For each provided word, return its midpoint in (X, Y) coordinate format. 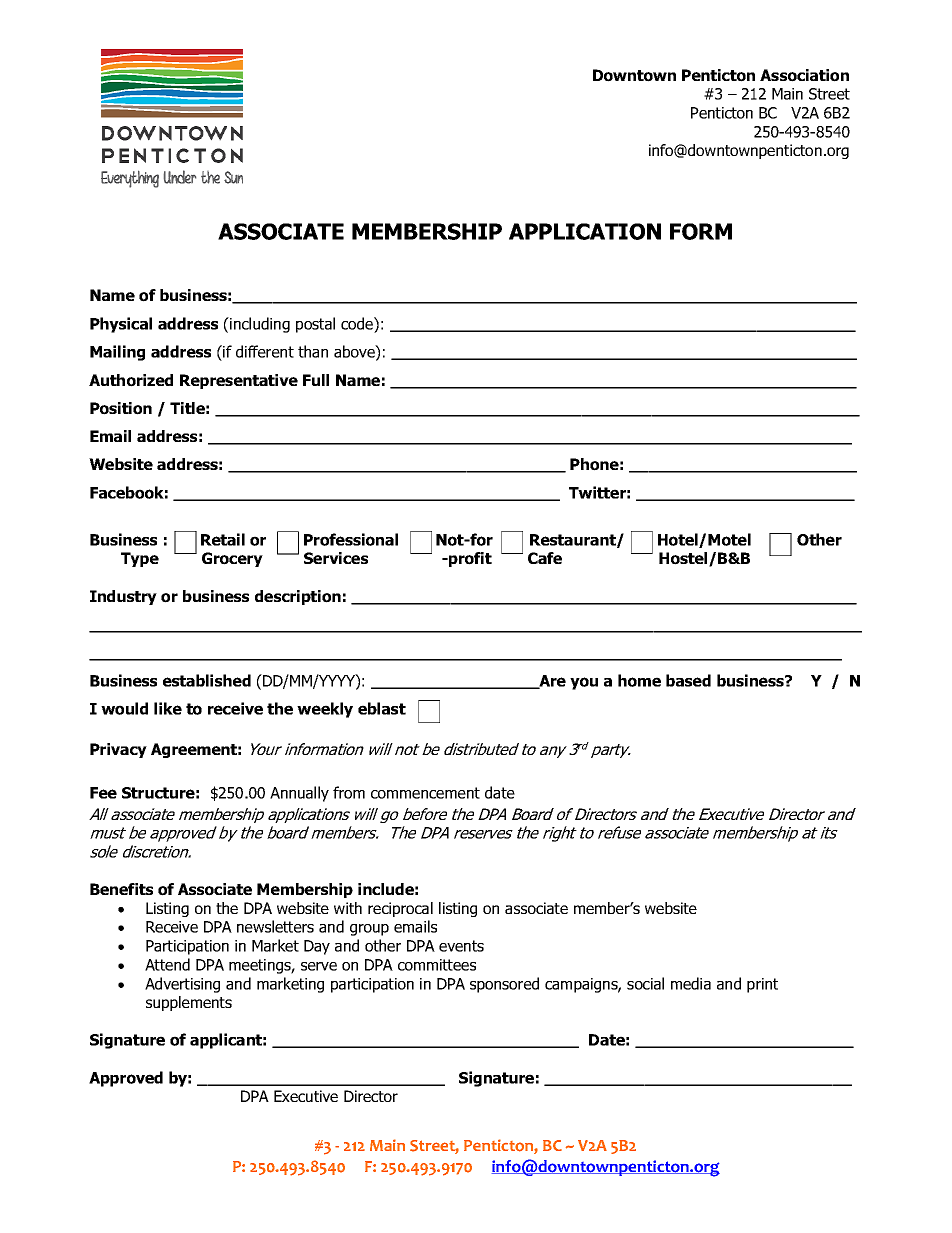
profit (469, 559)
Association (804, 75)
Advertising (182, 985)
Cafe (545, 558)
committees (437, 965)
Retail (223, 539)
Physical (121, 325)
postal (315, 325)
